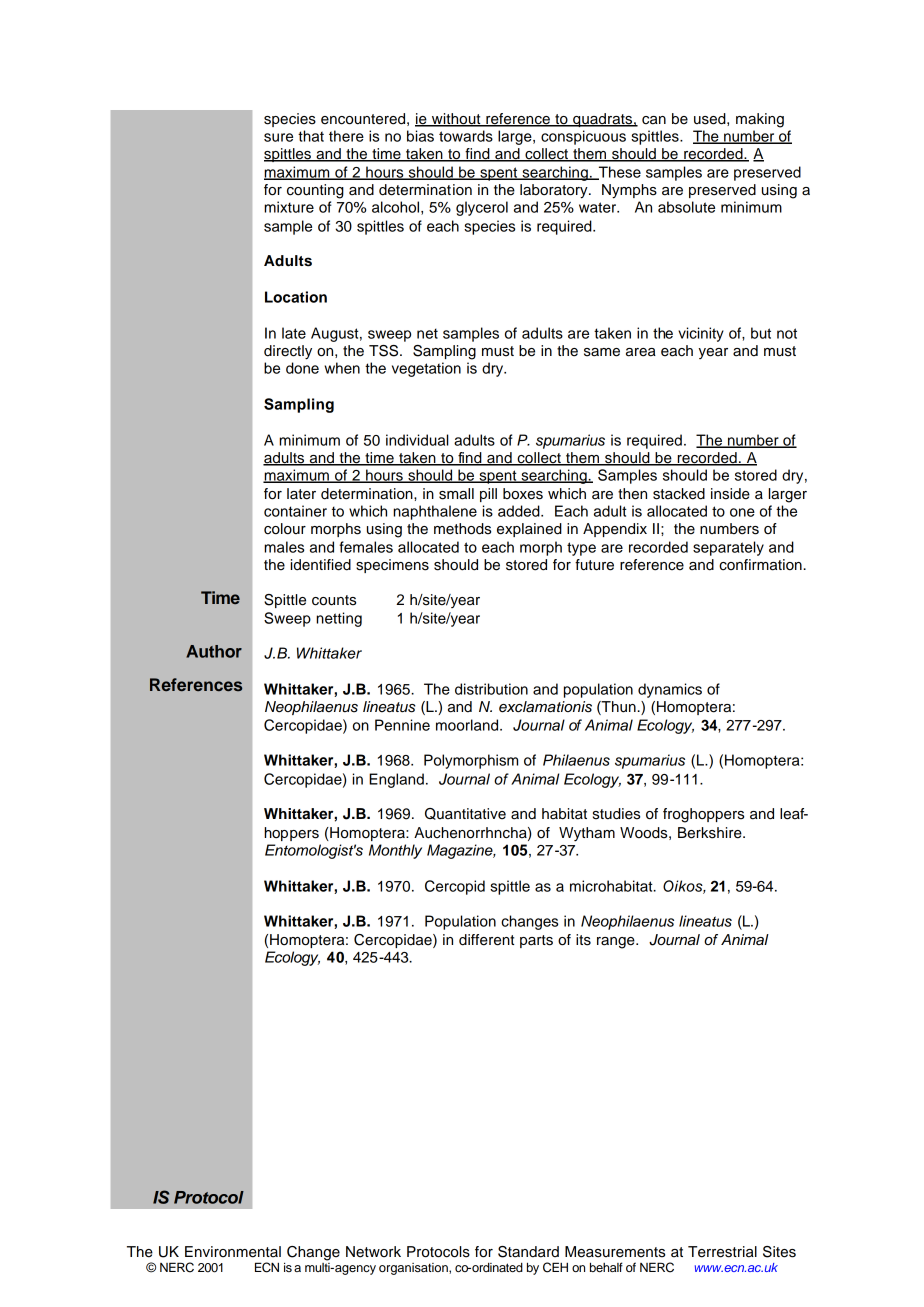 The width and height of the screenshot is (924, 1307). Describe the element at coordinates (466, 136) in the screenshot. I see `towards` at that location.
